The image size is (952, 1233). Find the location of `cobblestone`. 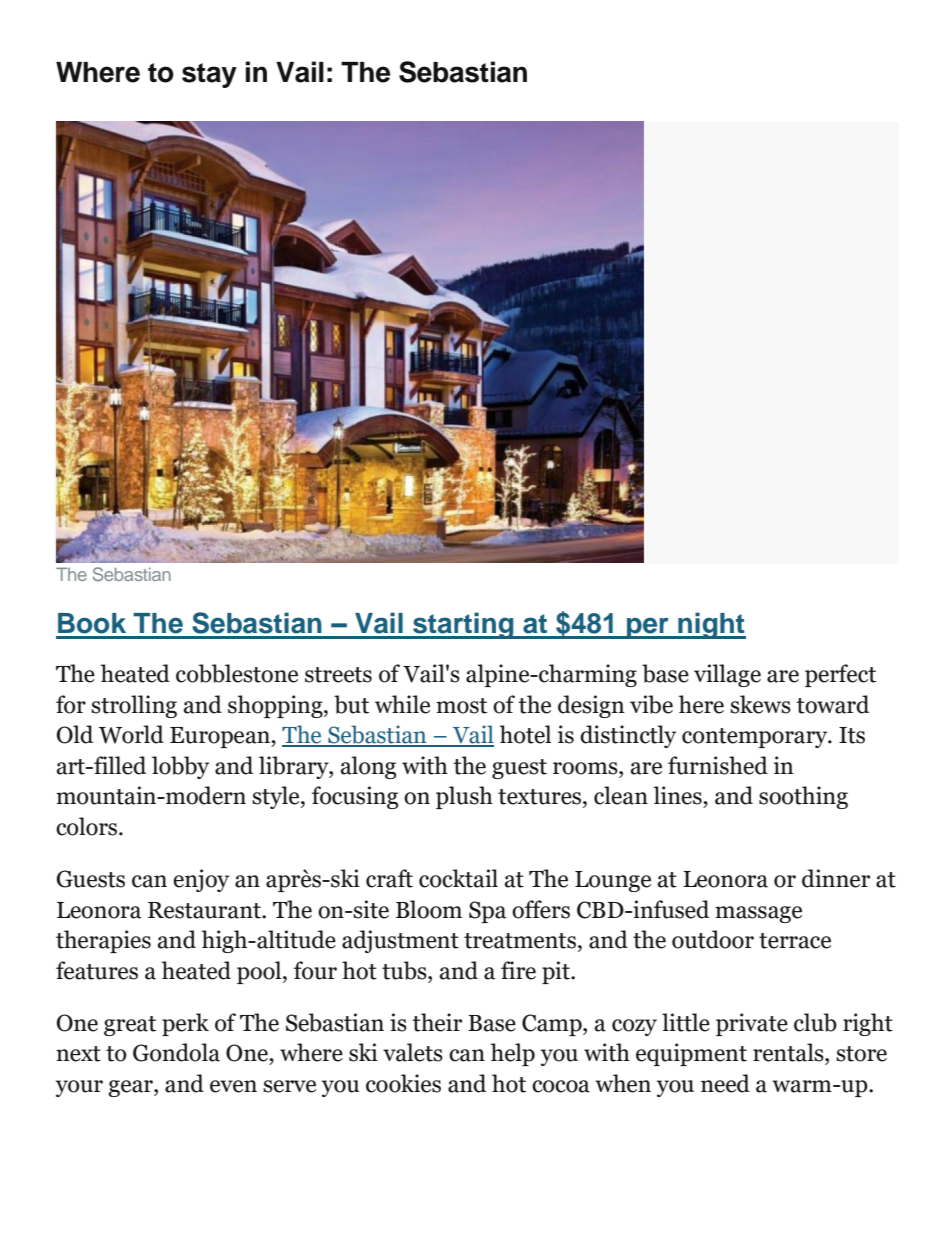

cobblestone is located at coordinates (237, 673).
